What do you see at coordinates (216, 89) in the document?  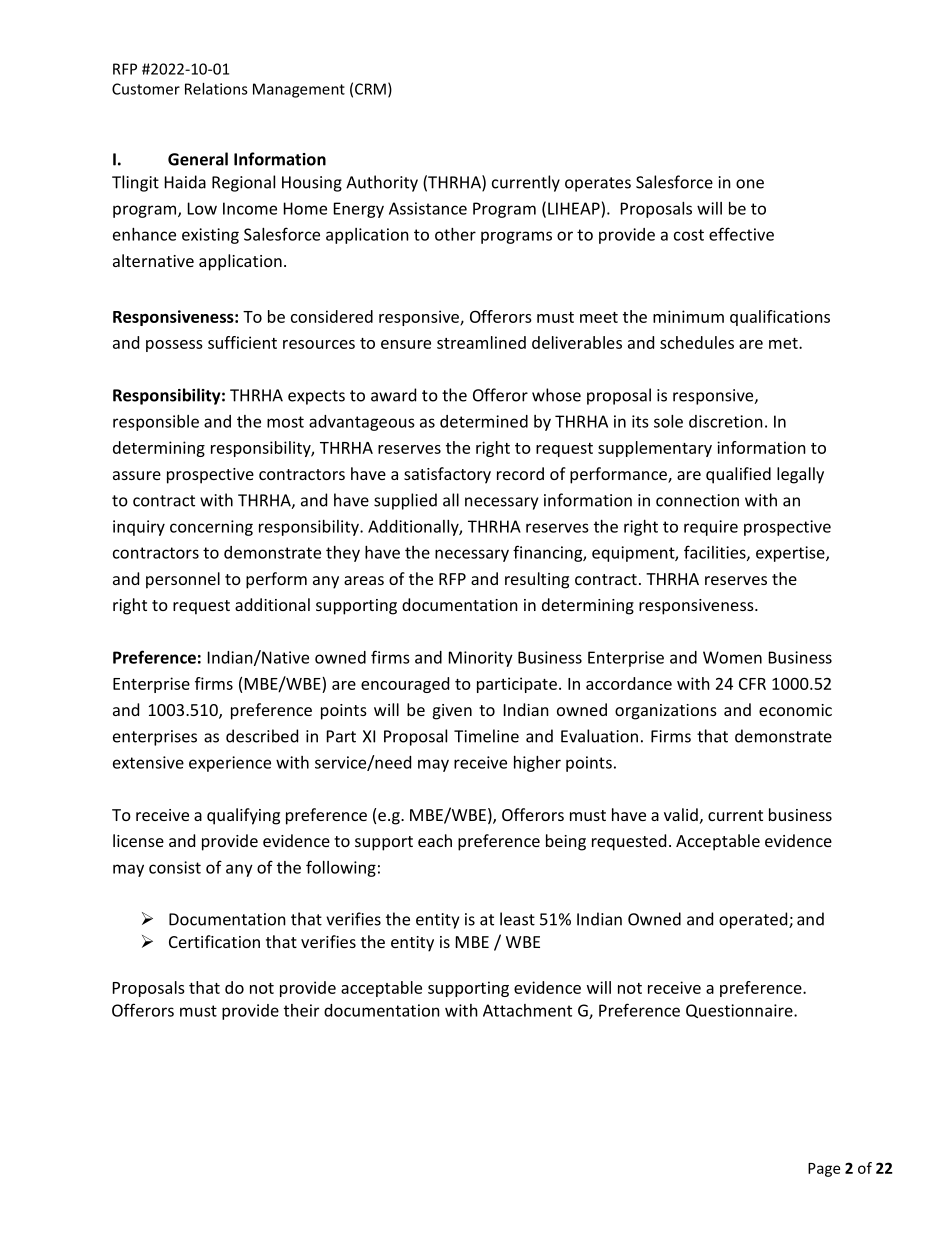 I see `Relations` at bounding box center [216, 89].
